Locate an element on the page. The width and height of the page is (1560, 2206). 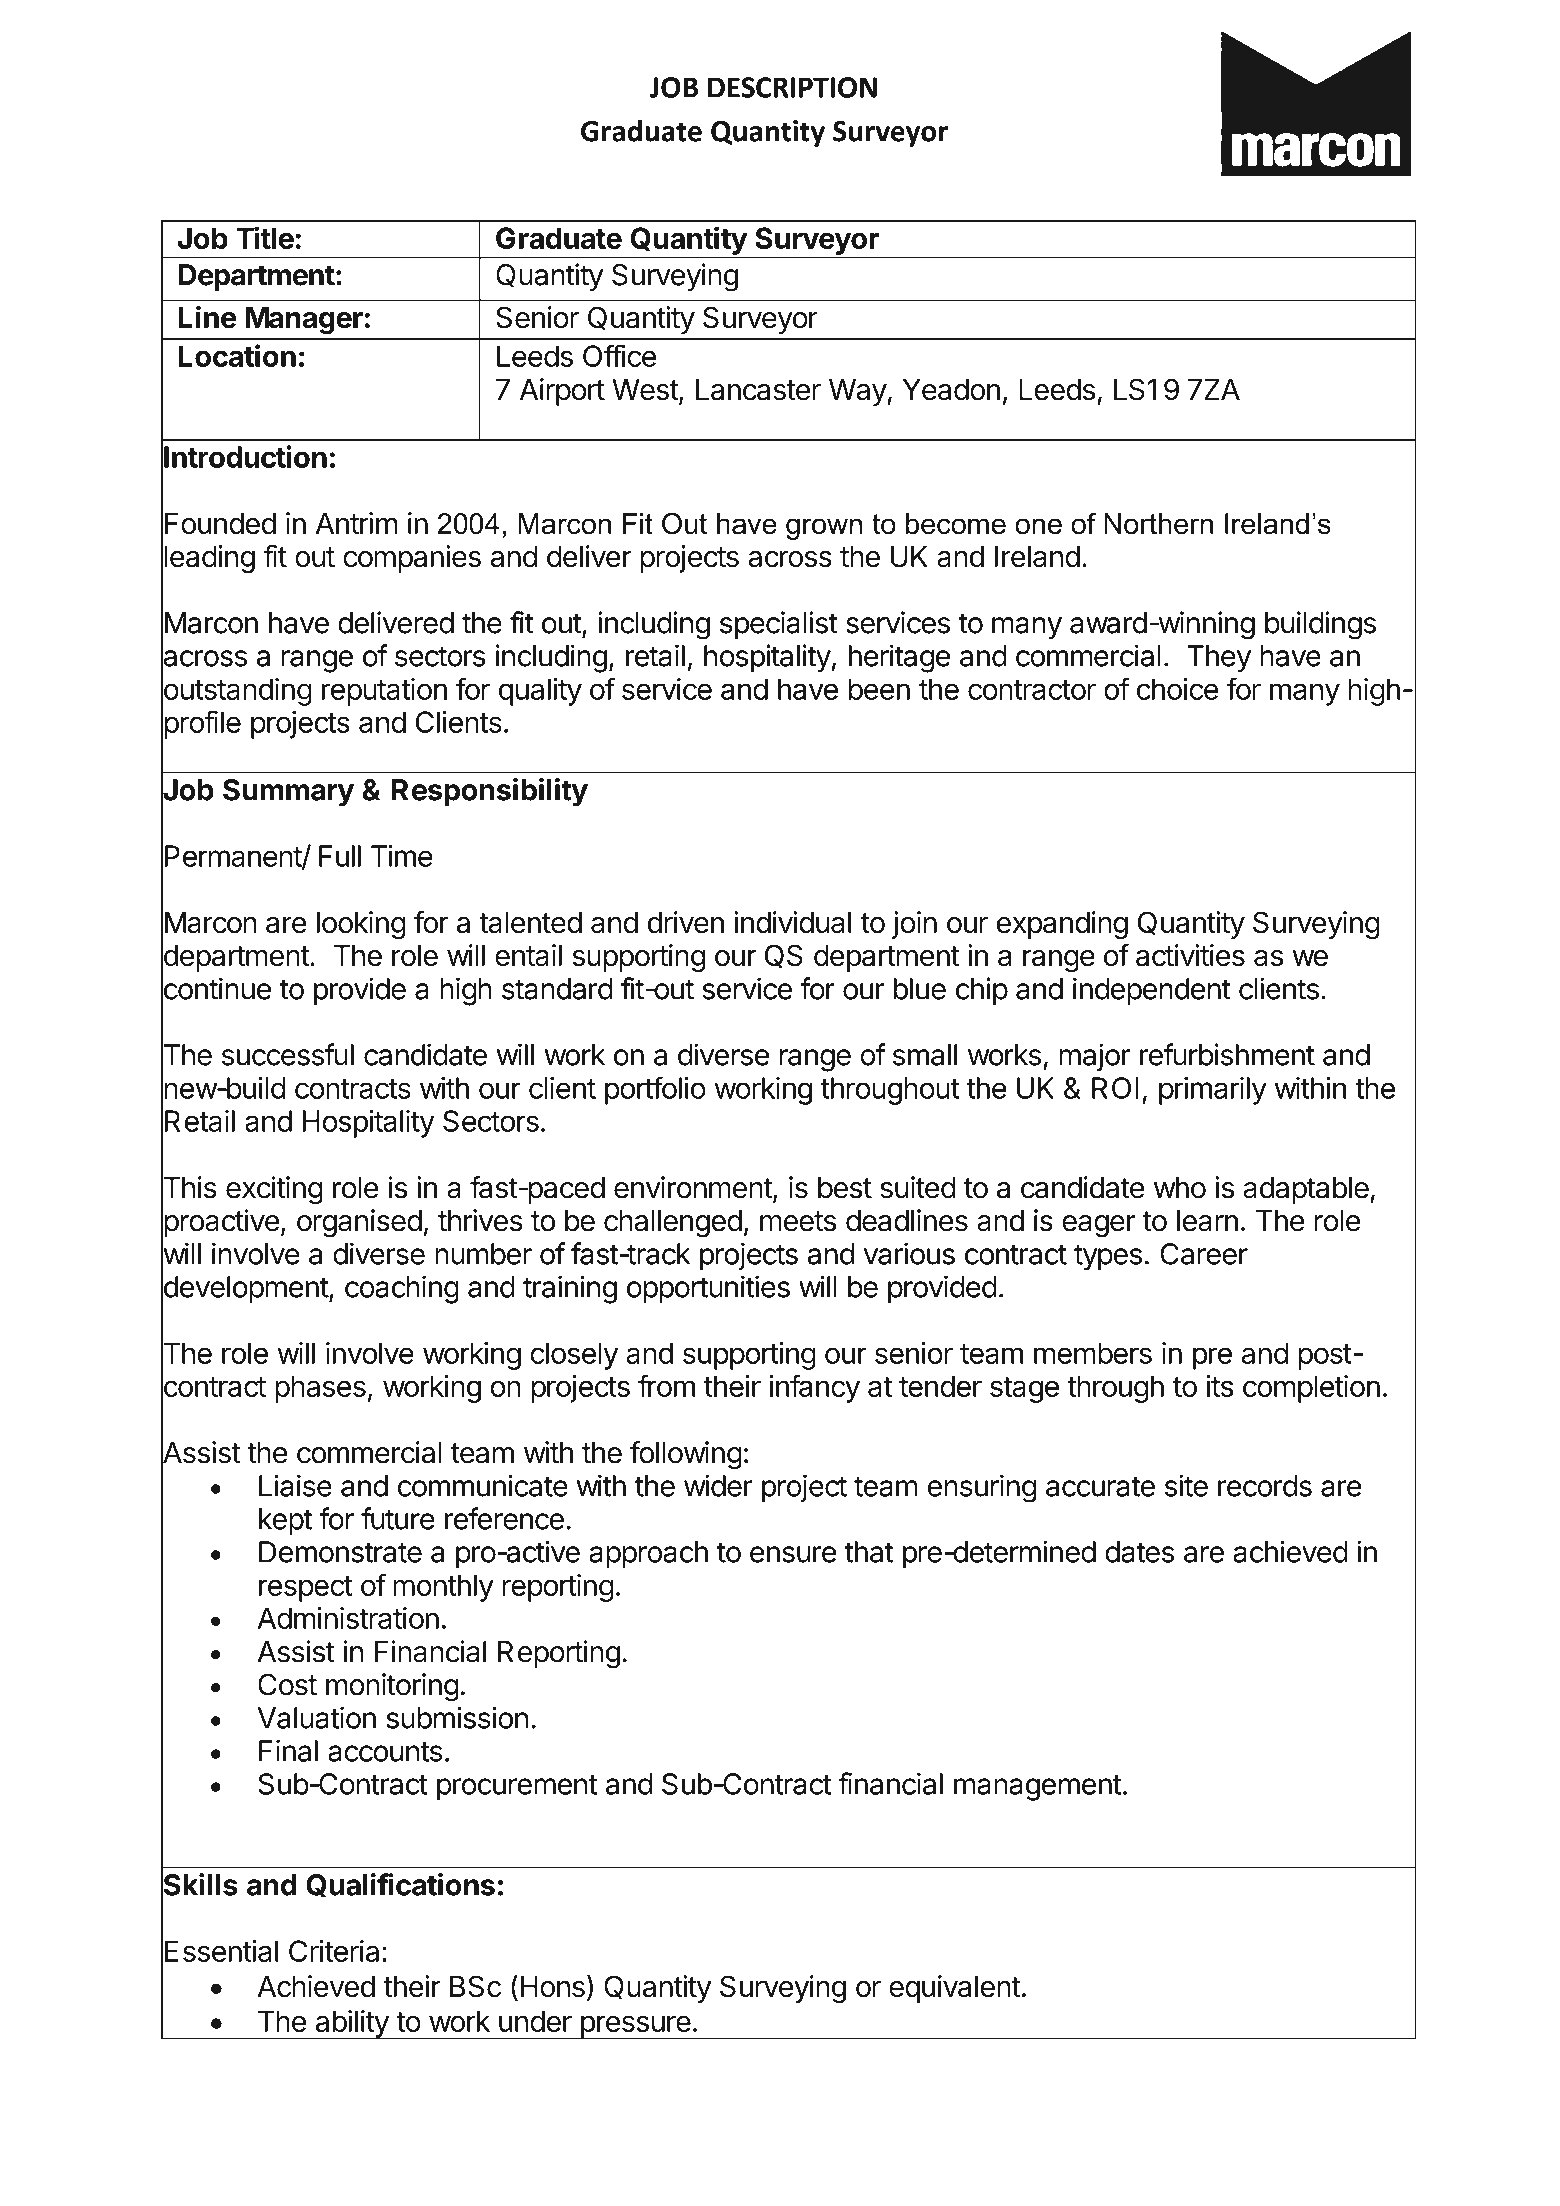
reputation is located at coordinates (384, 692).
